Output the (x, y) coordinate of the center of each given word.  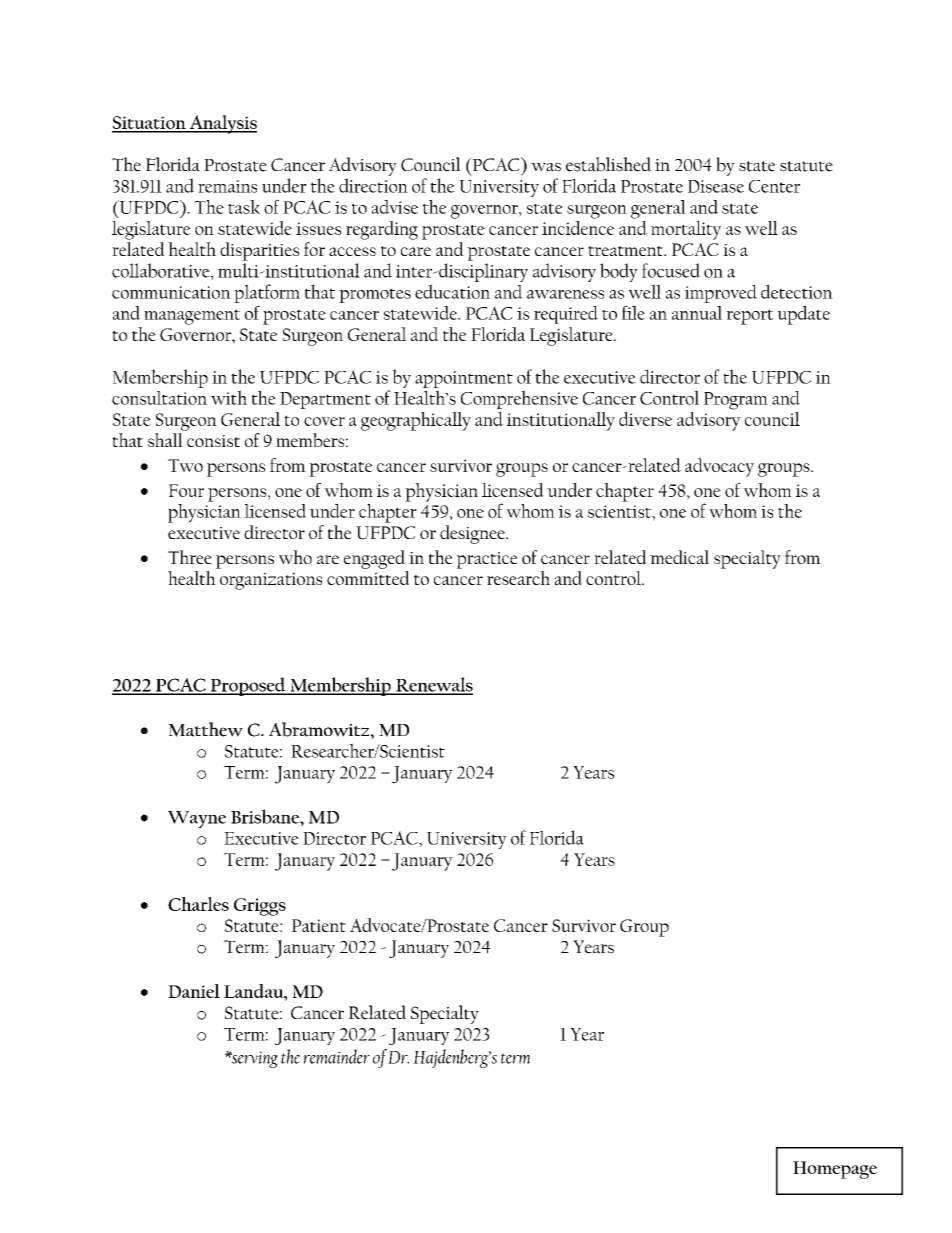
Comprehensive (519, 399)
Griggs (260, 907)
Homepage (835, 1170)
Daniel (194, 991)
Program (736, 401)
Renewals (433, 685)
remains (227, 186)
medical (679, 557)
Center (774, 186)
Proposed (248, 686)
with (229, 397)
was (546, 167)
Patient (319, 925)
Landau (254, 991)
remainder (336, 1056)
